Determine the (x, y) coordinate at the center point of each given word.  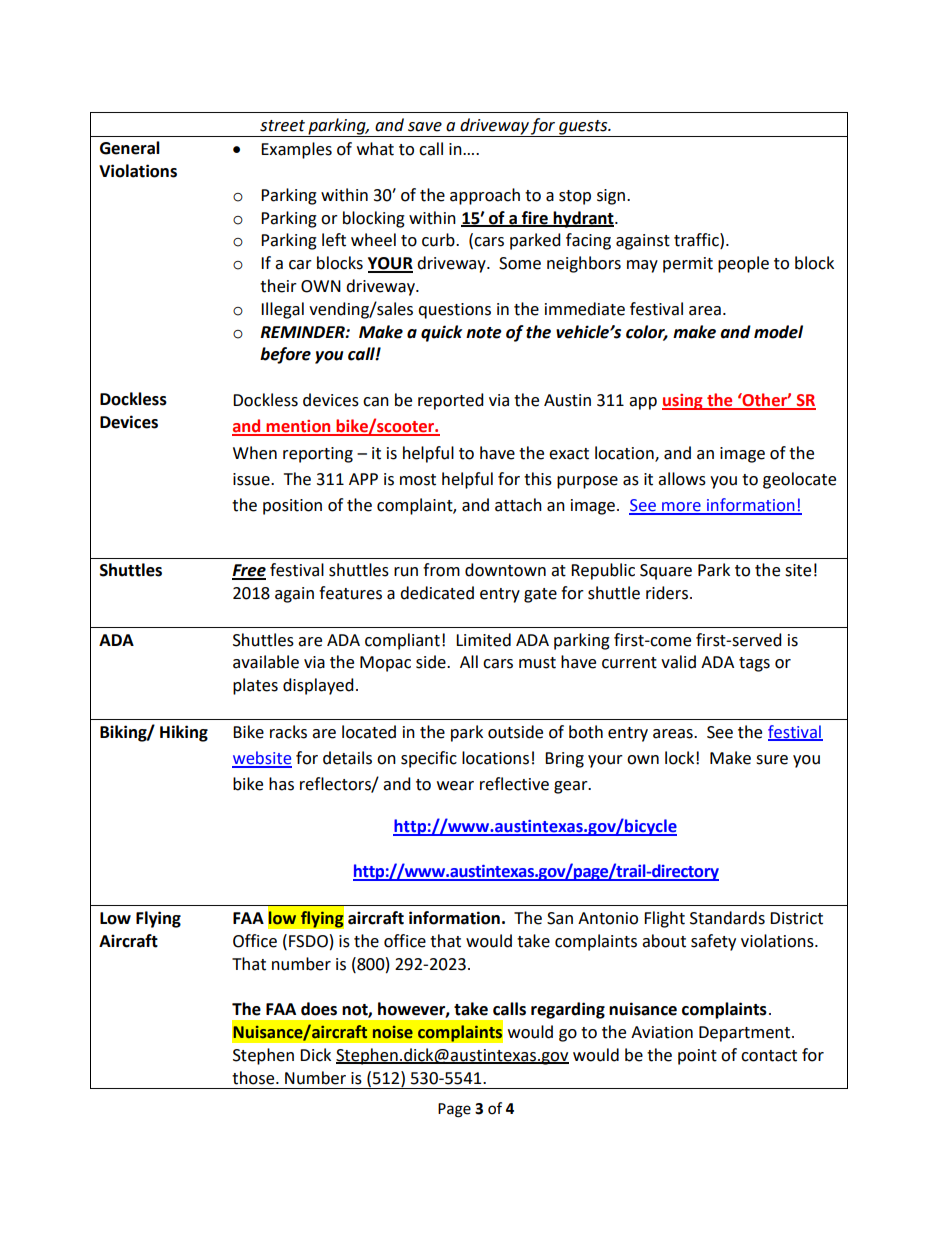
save (425, 127)
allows (682, 479)
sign (611, 197)
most (418, 480)
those (254, 1078)
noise (393, 1032)
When (255, 453)
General (130, 148)
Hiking (184, 733)
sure (772, 760)
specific (429, 759)
